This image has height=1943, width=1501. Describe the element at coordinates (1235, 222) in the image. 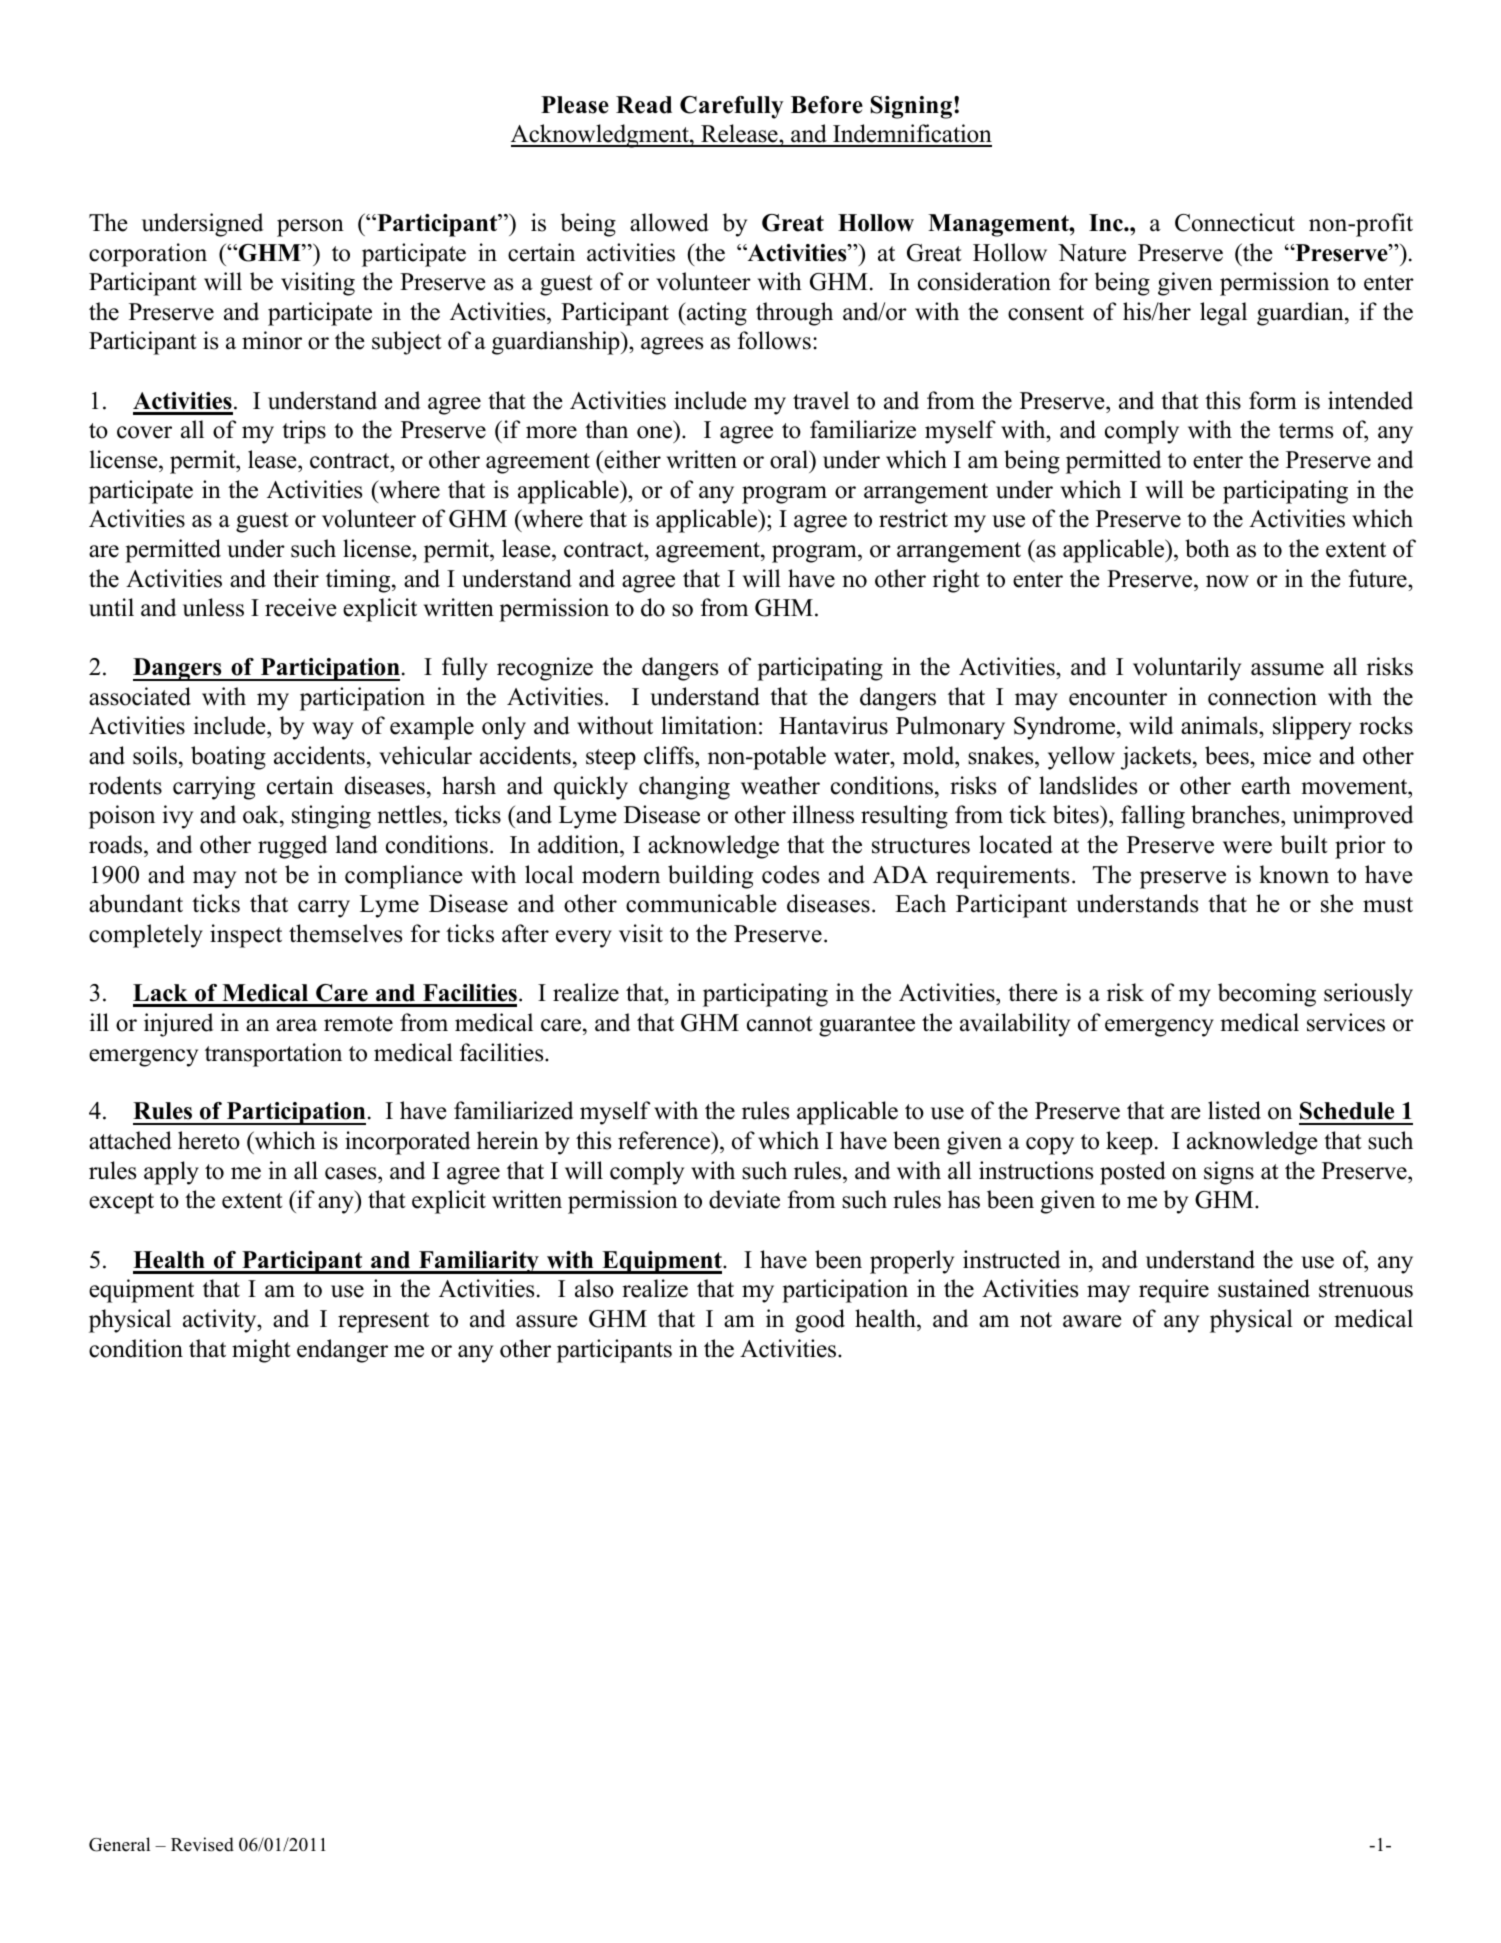

I see `Connecticut` at that location.
